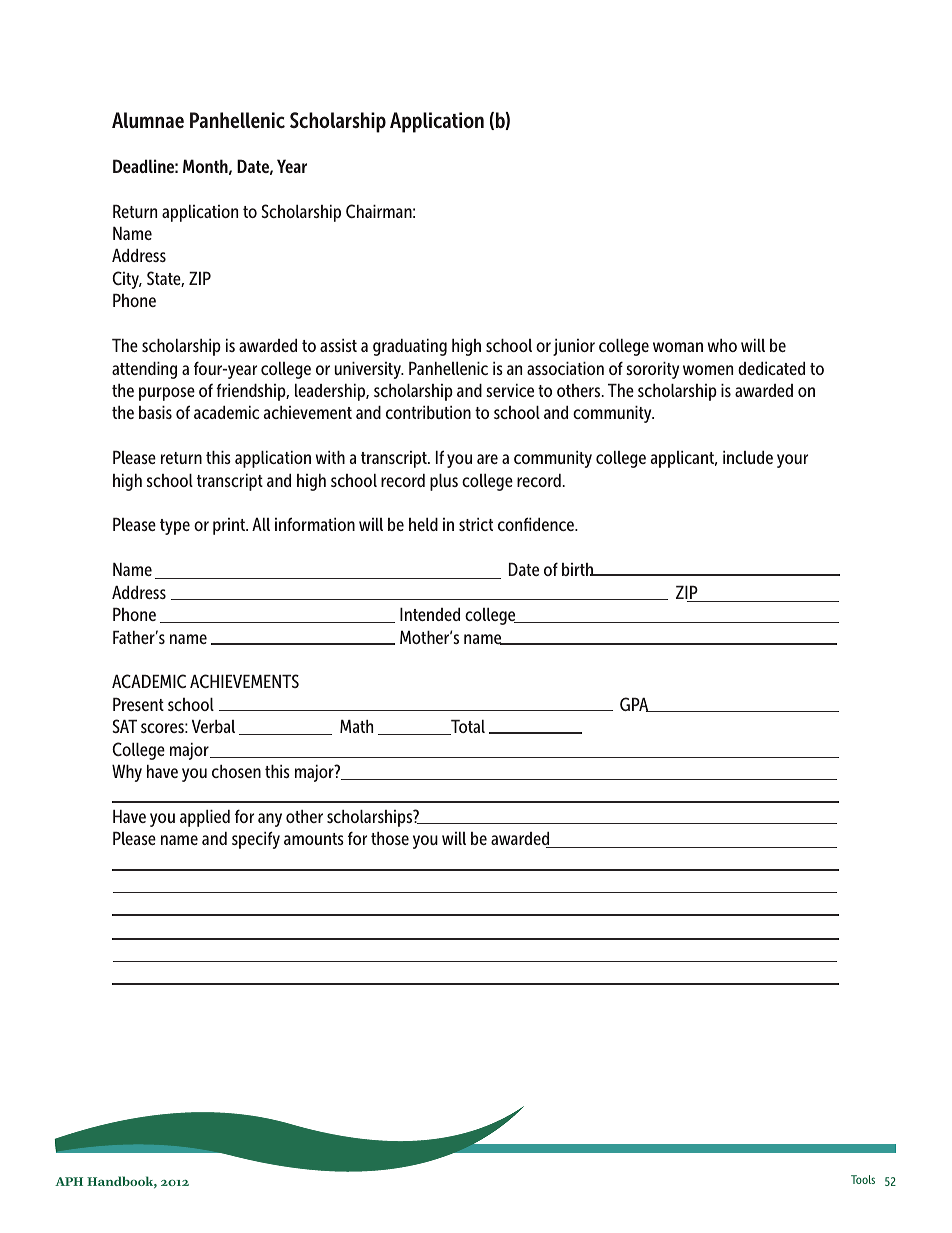  Describe the element at coordinates (476, 524) in the page. I see `strict` at that location.
